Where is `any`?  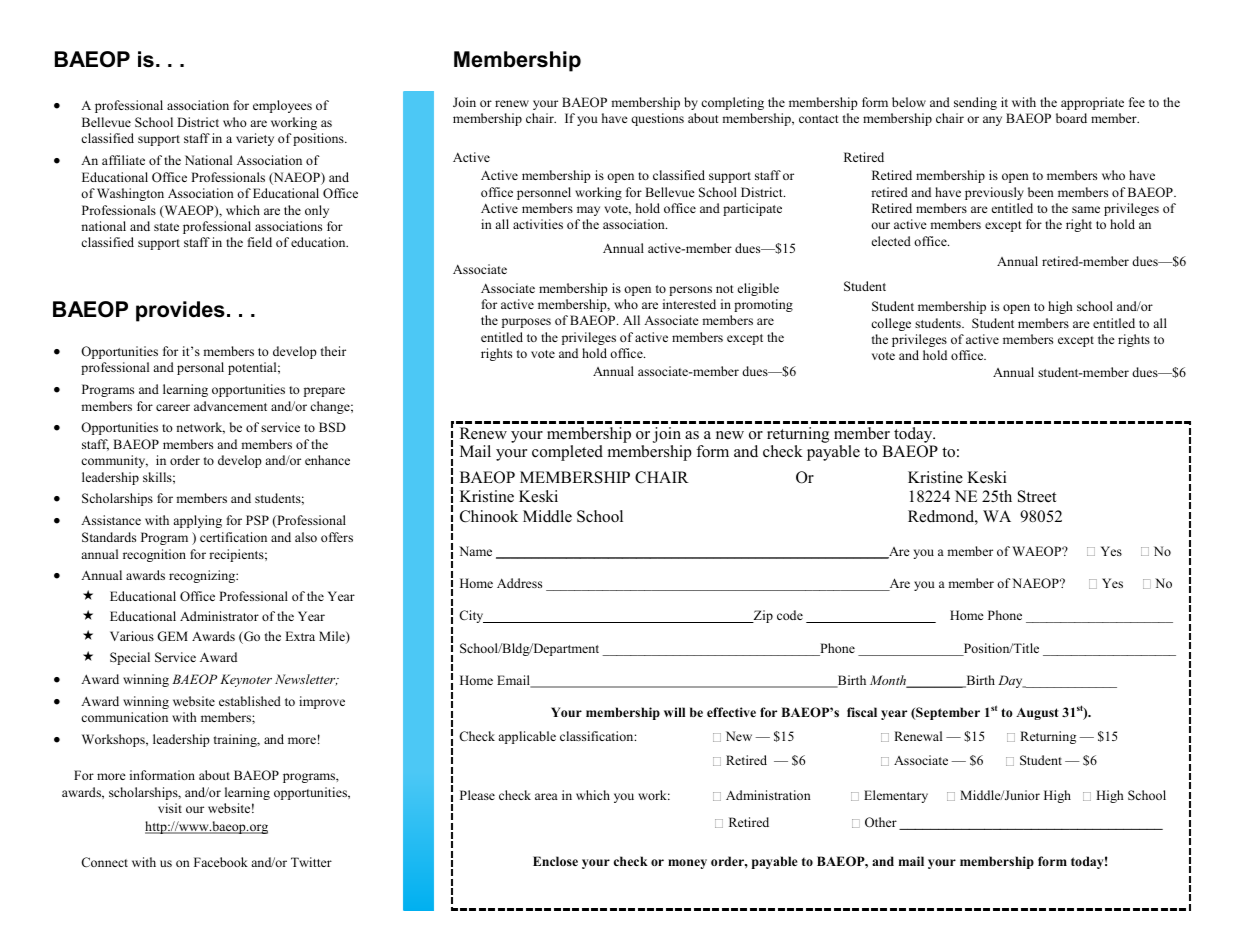
any is located at coordinates (992, 121).
